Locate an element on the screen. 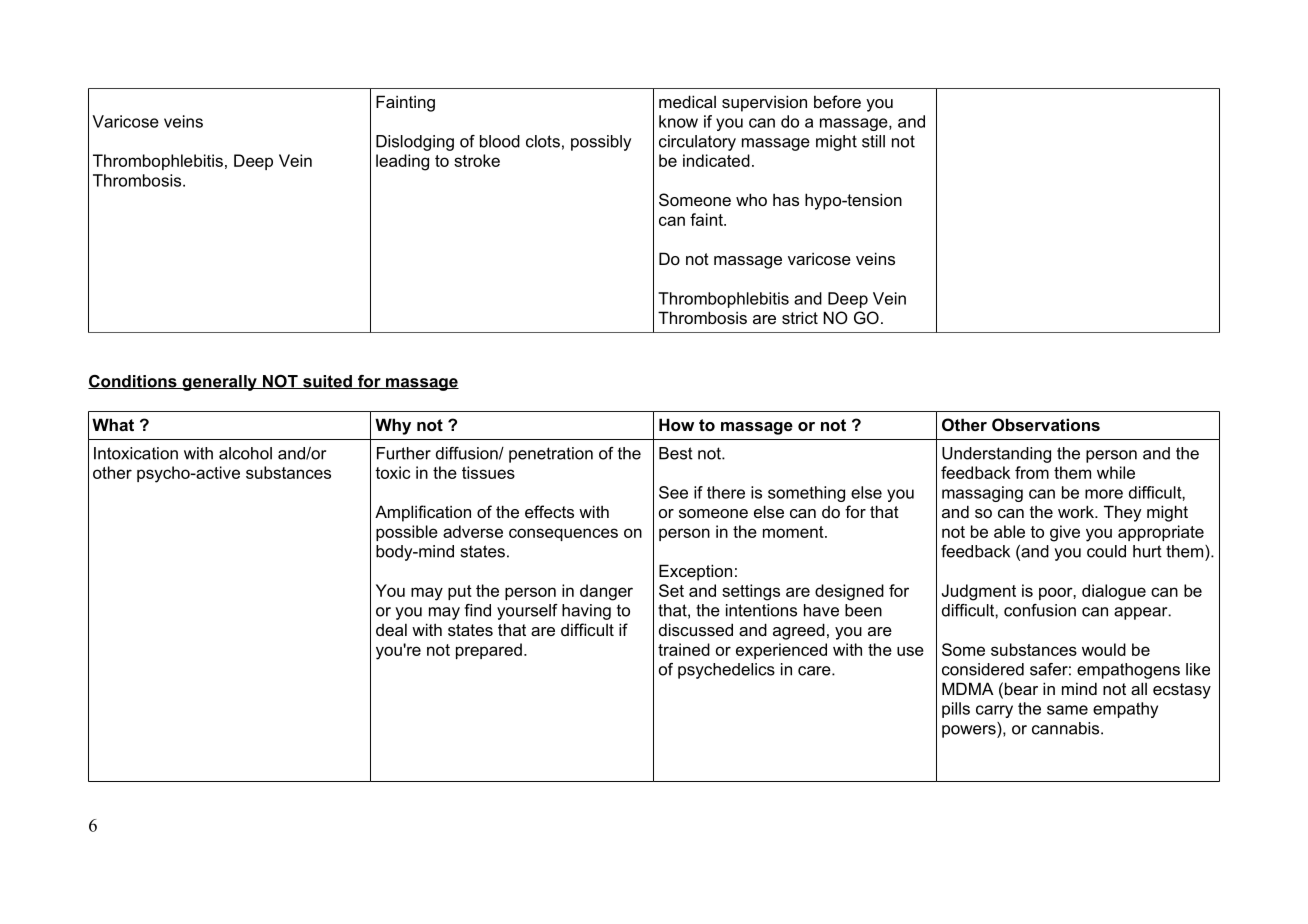  Observations is located at coordinates (1046, 424).
